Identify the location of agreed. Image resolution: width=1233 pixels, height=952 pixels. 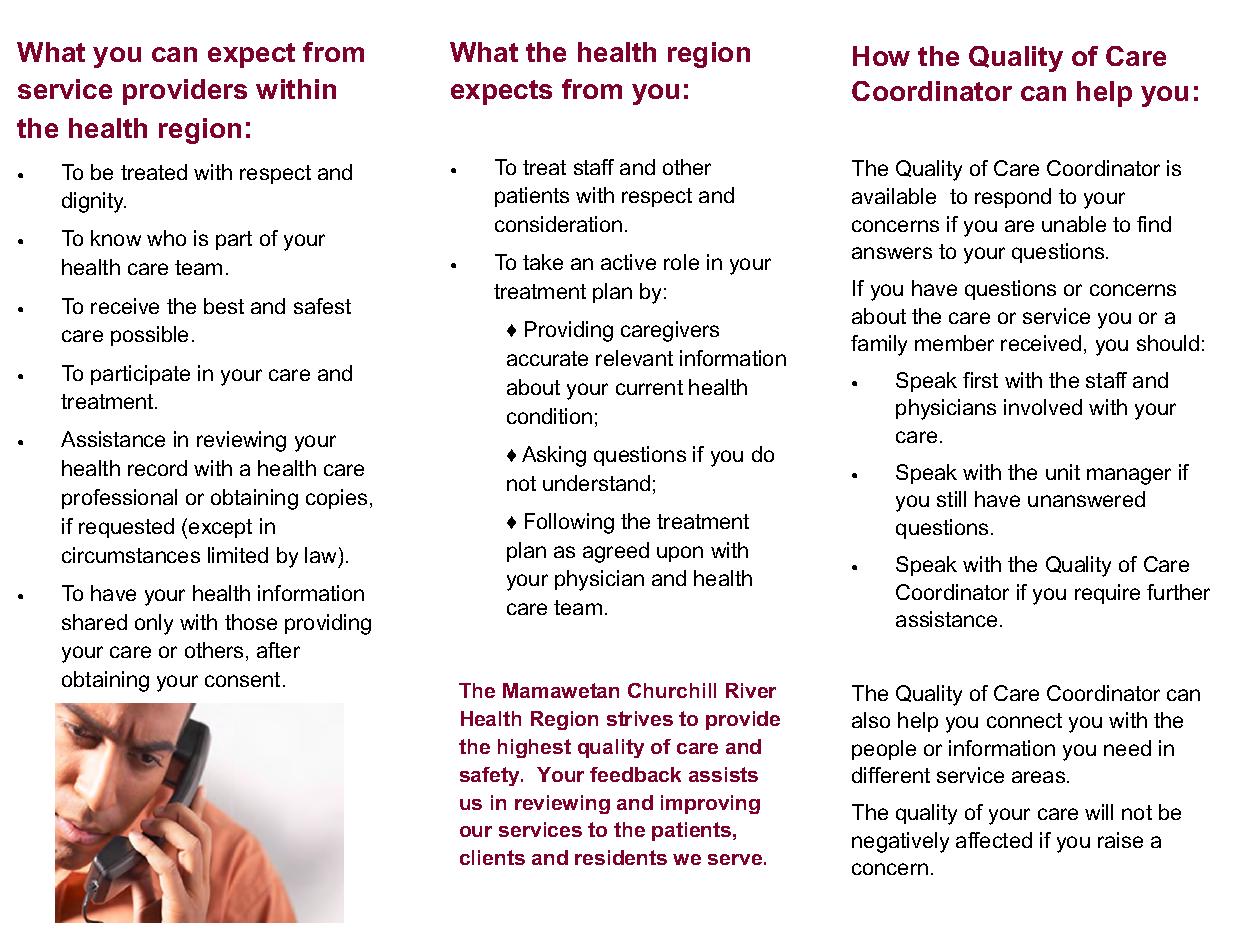
(616, 552).
